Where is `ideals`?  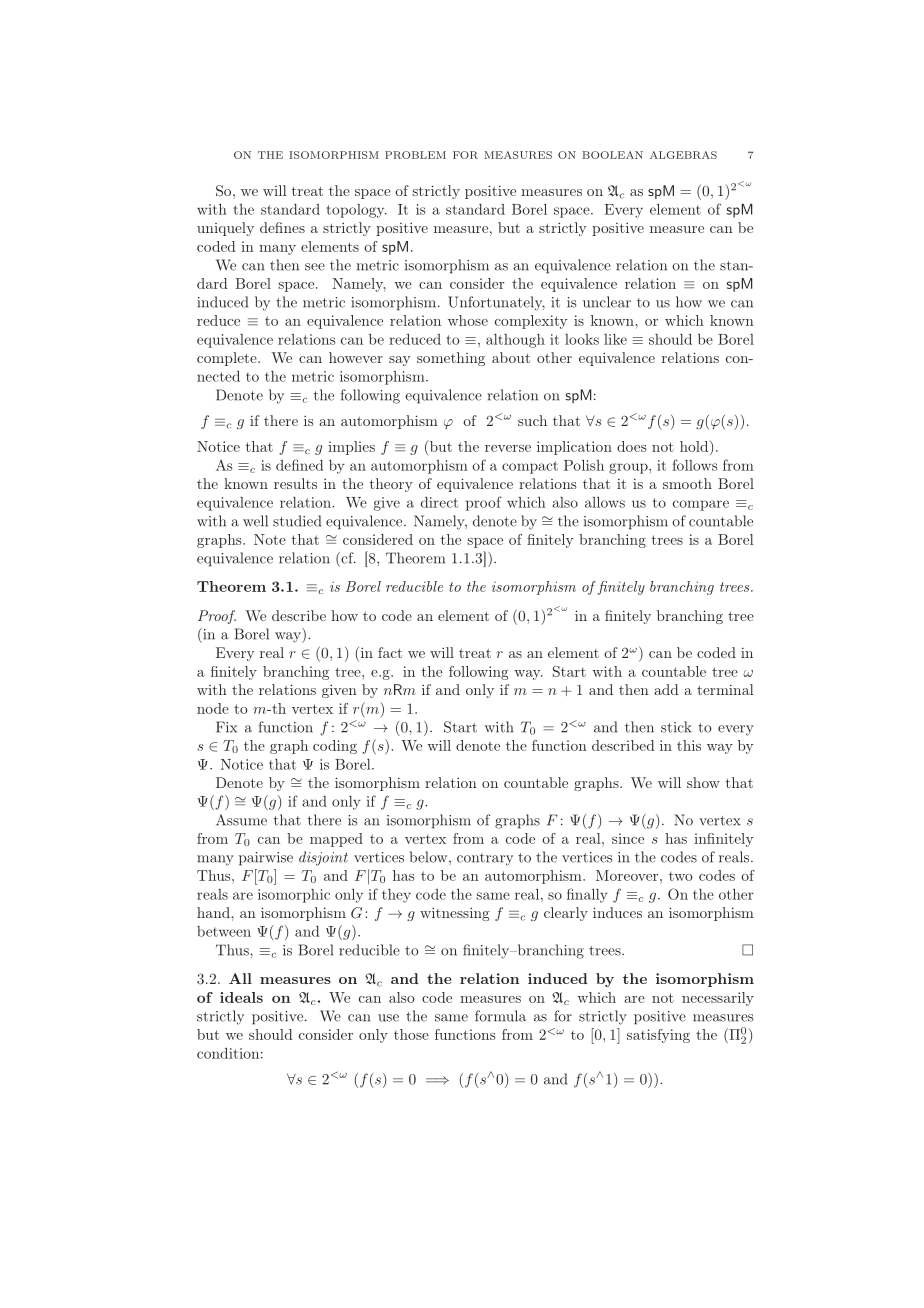 ideals is located at coordinates (241, 997).
